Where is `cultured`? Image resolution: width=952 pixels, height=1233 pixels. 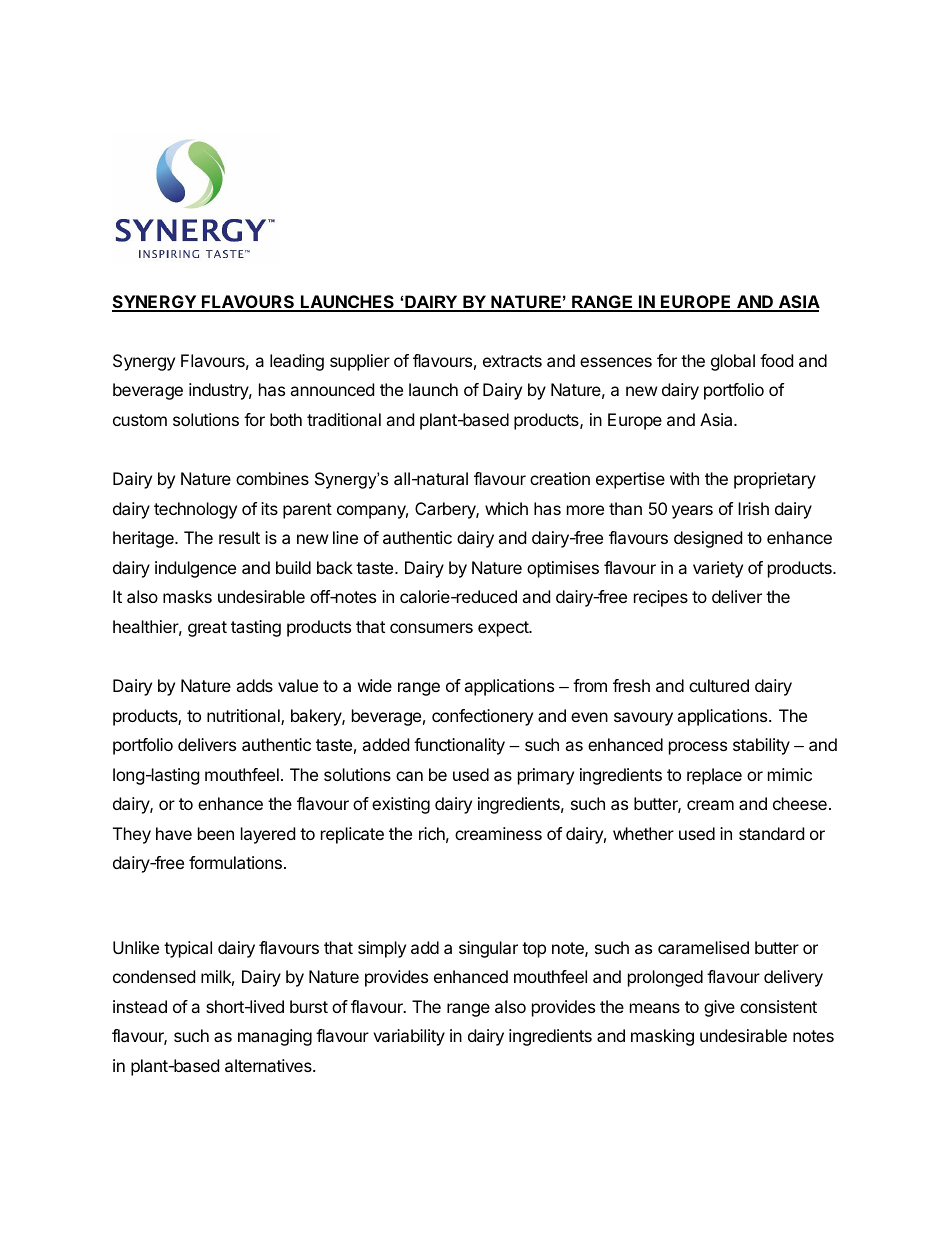
cultured is located at coordinates (719, 685).
